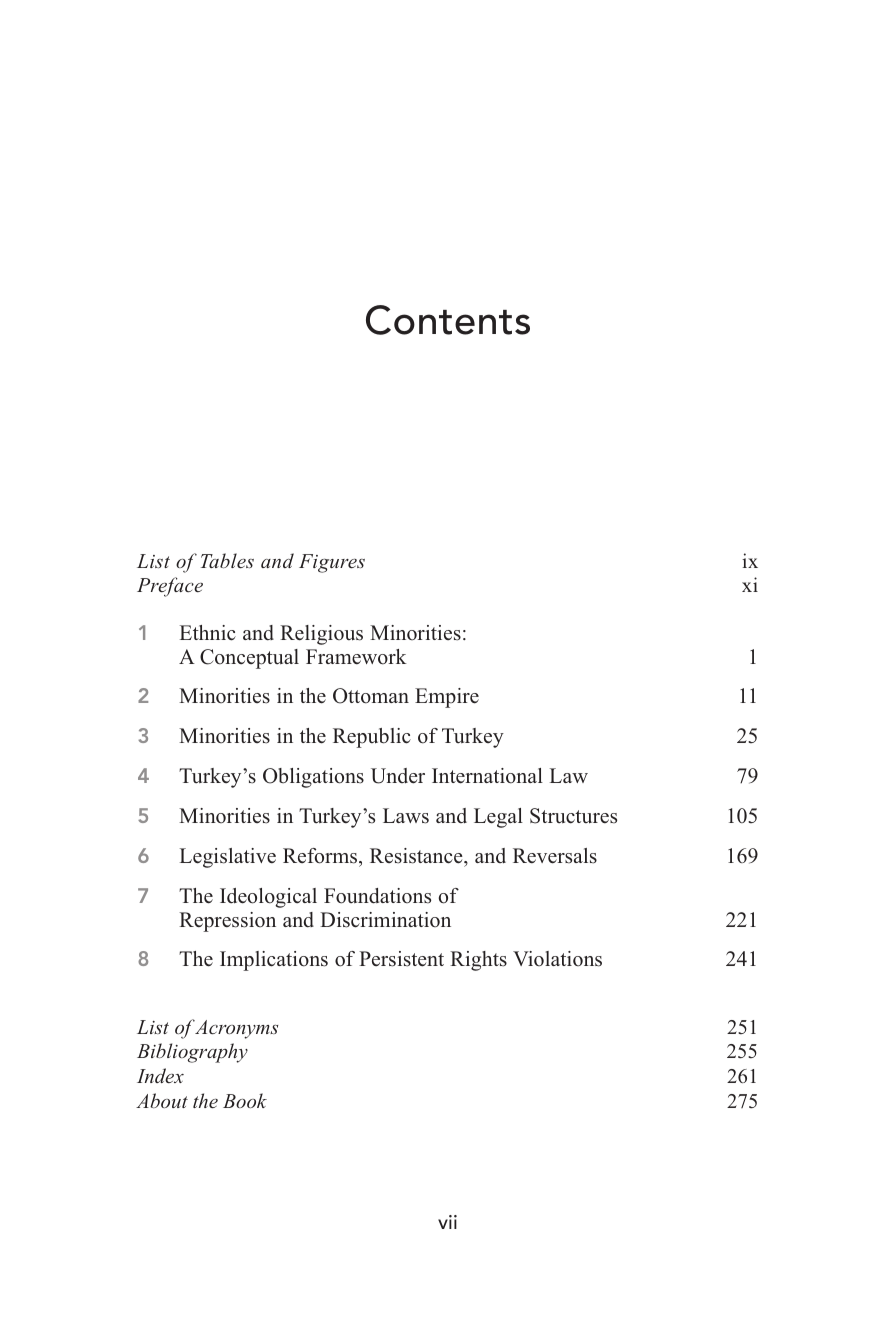 Image resolution: width=896 pixels, height=1327 pixels. Describe the element at coordinates (487, 776) in the document. I see `International` at that location.
